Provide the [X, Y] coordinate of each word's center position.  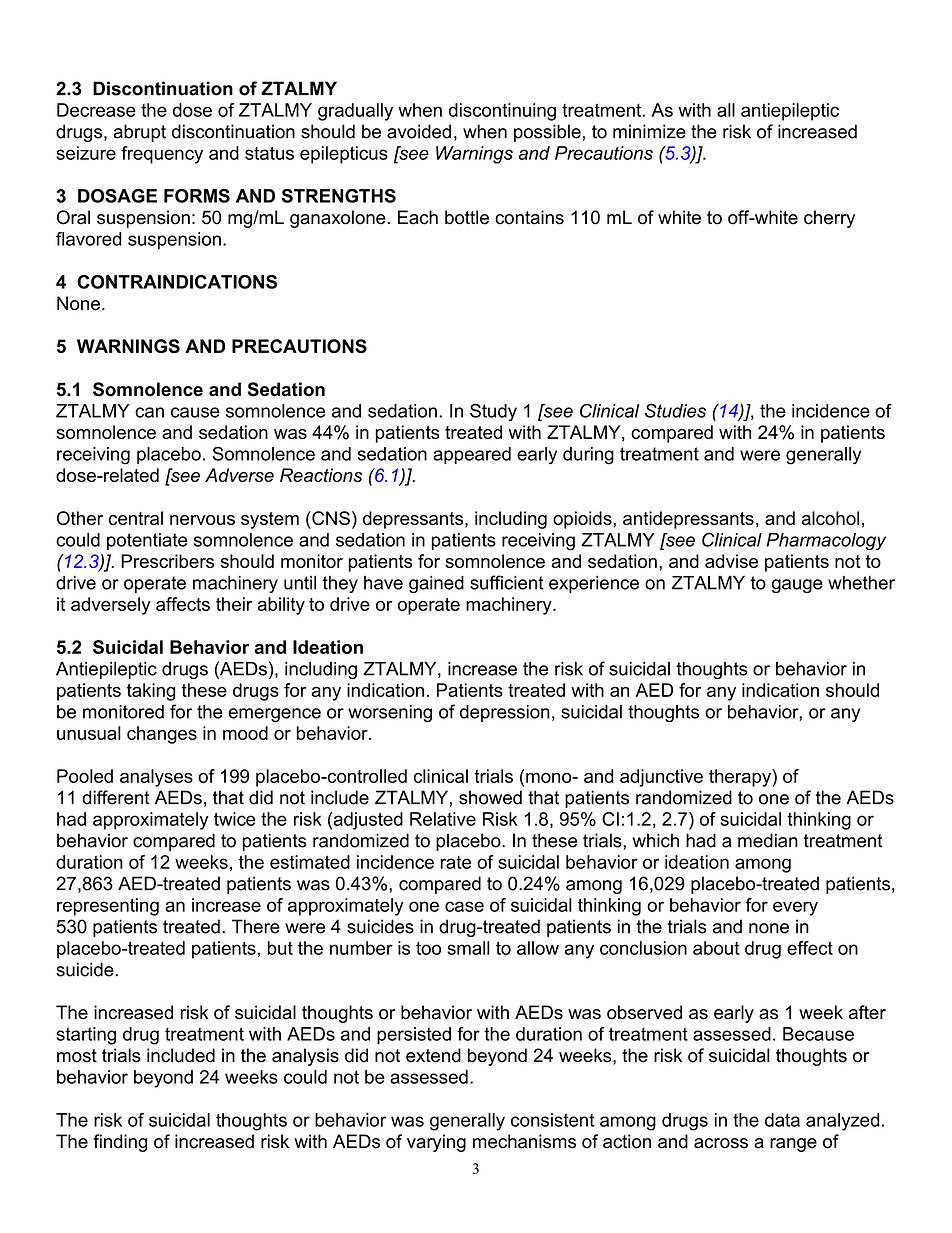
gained [436, 584]
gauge [797, 586]
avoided [419, 131]
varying [436, 1143]
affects [183, 604]
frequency [162, 155]
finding [120, 1143]
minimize [649, 131]
